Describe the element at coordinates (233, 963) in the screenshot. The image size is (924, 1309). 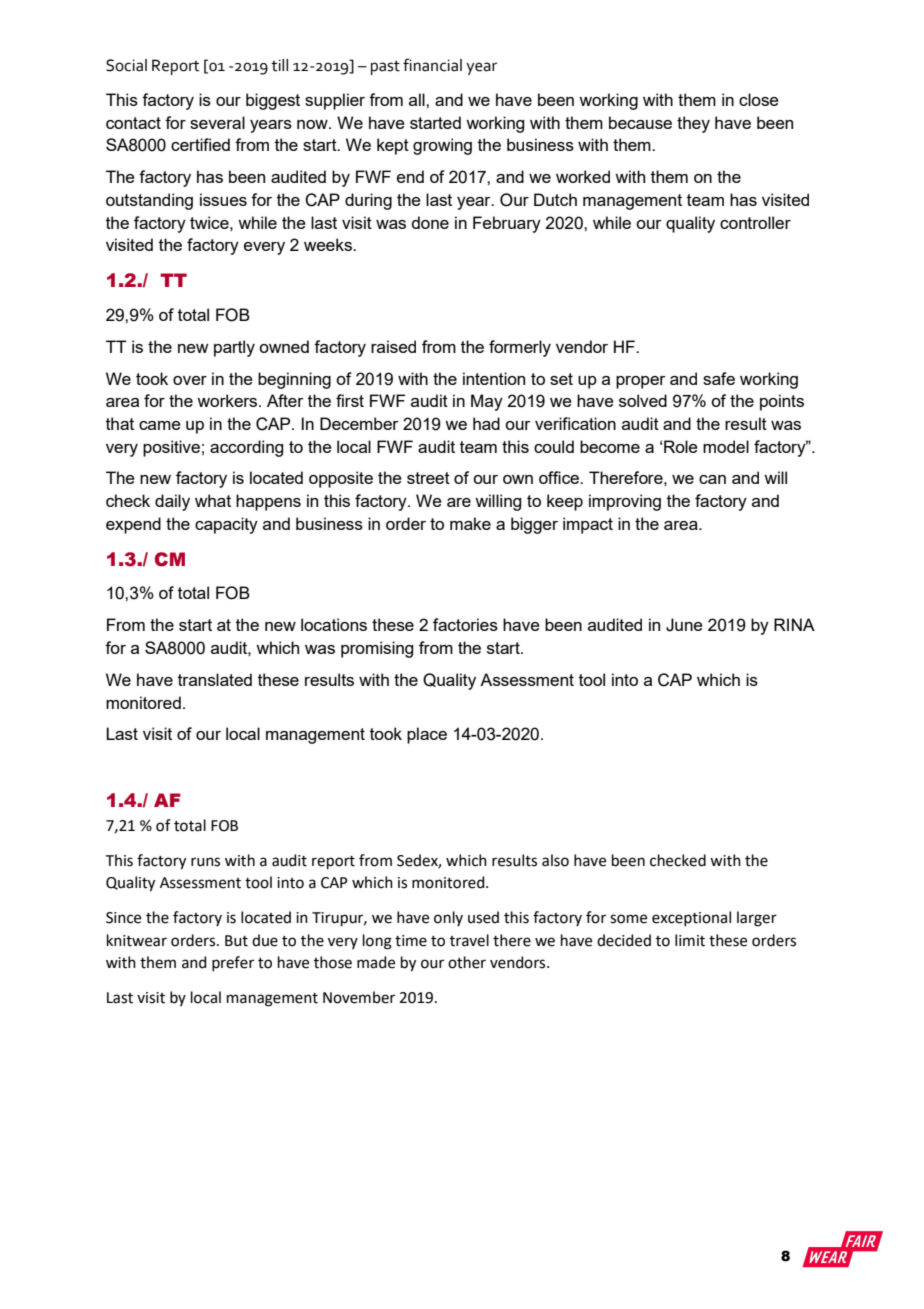
I see `prefer` at that location.
